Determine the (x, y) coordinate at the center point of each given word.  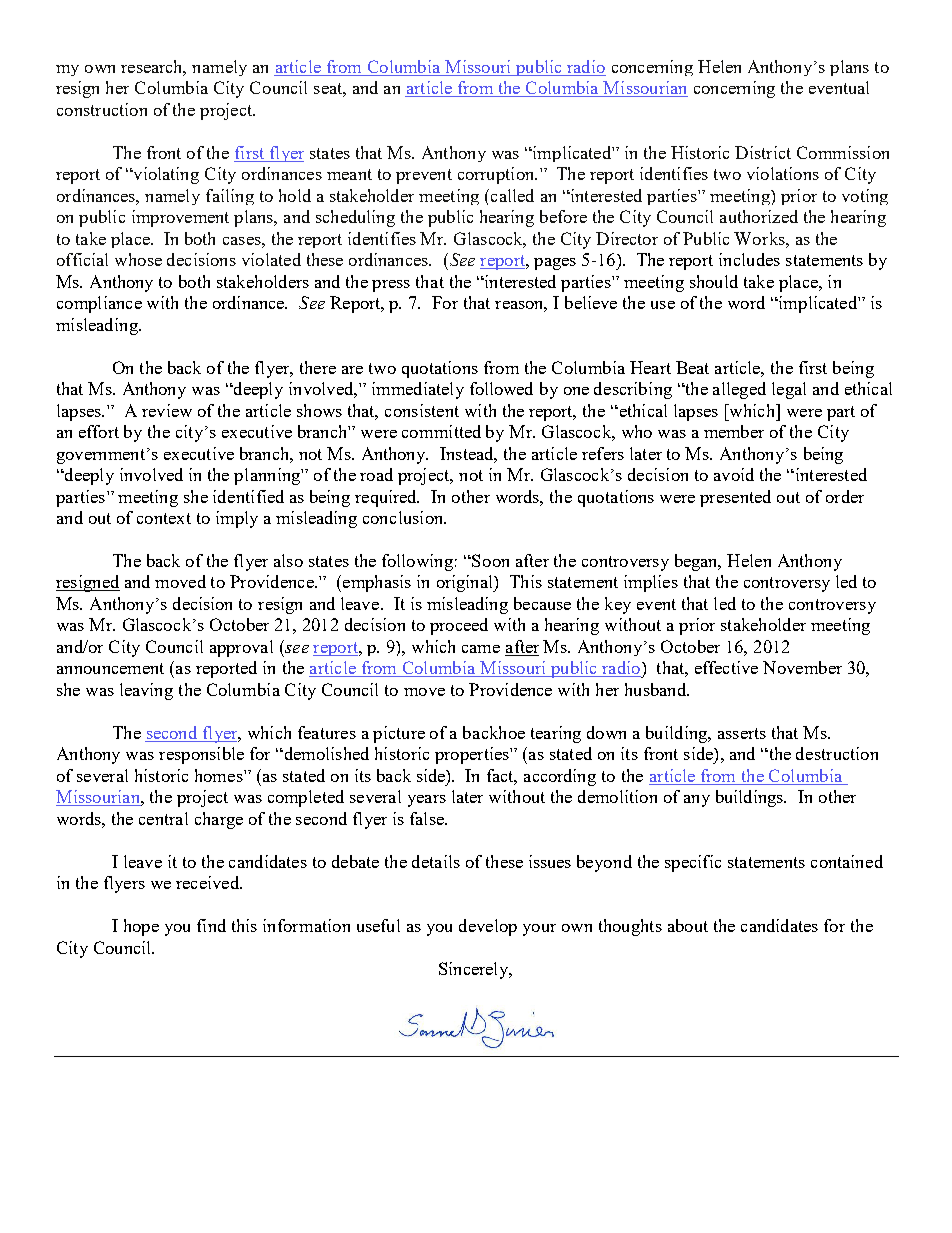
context (164, 518)
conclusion (404, 517)
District (763, 152)
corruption (497, 175)
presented (735, 498)
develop (488, 927)
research (153, 68)
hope (141, 927)
